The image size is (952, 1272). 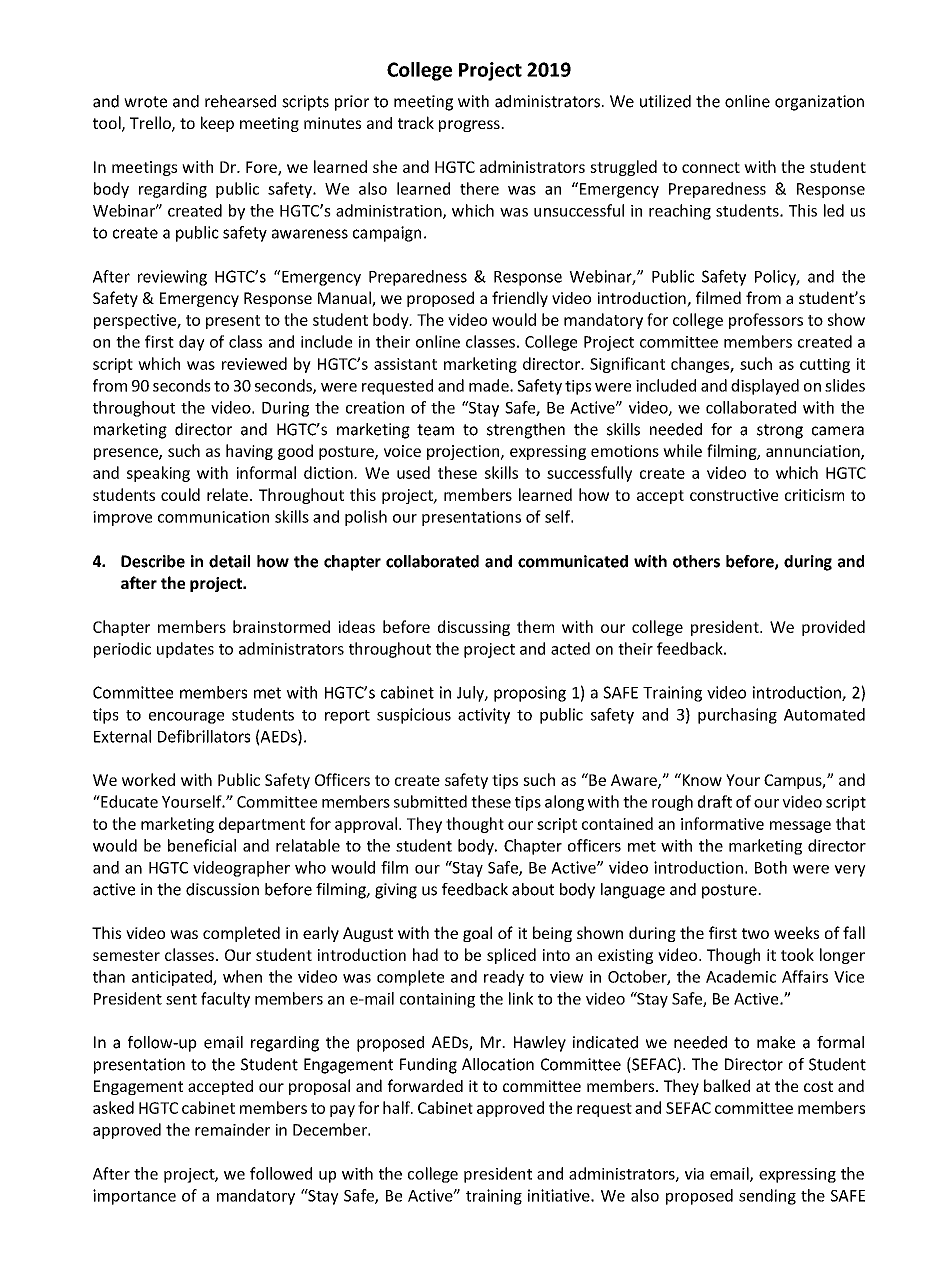 I want to click on provided, so click(x=833, y=628).
